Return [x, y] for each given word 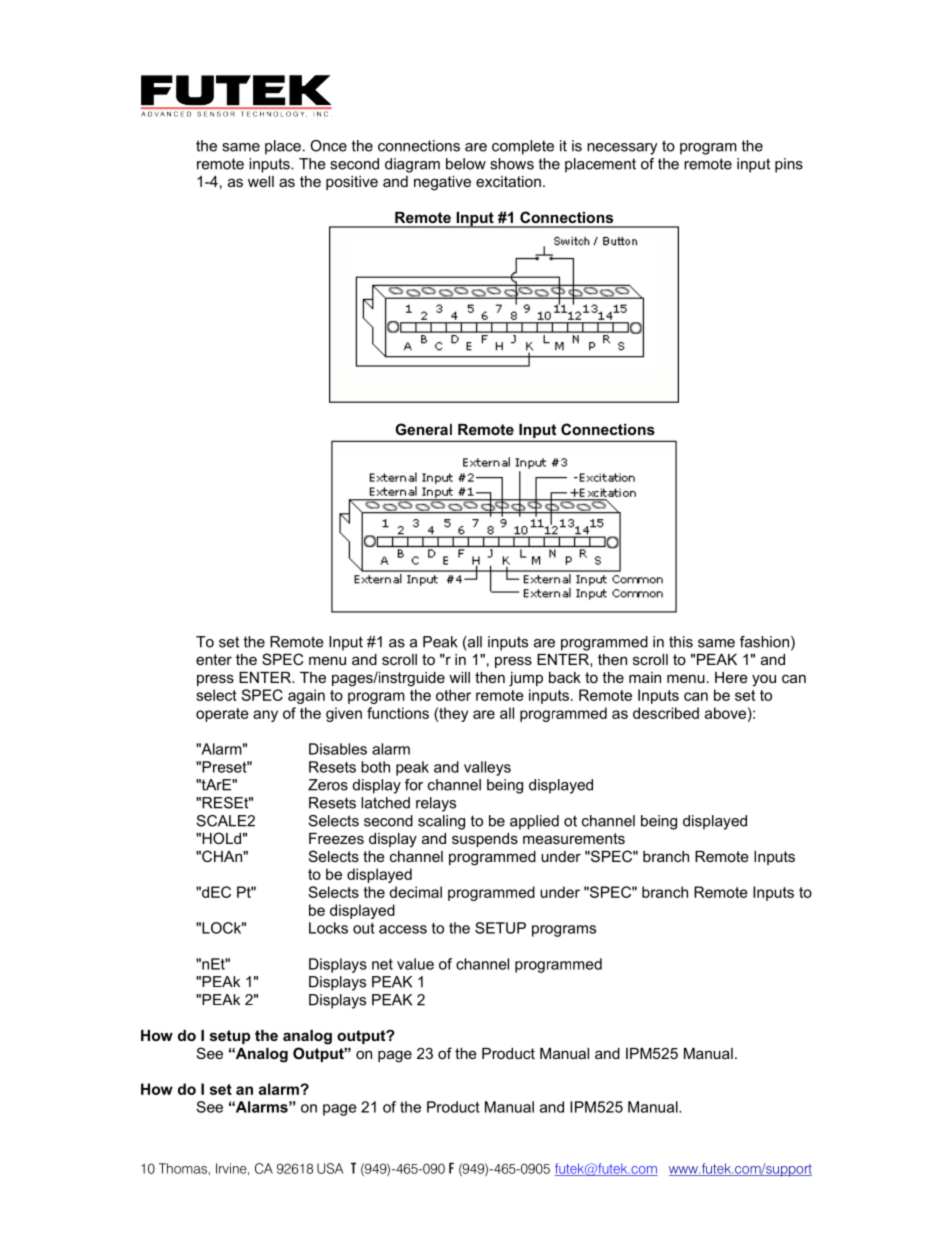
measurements [574, 838]
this [681, 642]
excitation [508, 181]
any [265, 716]
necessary [622, 149]
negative [442, 183]
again [306, 696]
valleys [487, 768]
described [666, 713]
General [423, 429]
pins [789, 165]
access [403, 929]
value [415, 964]
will [459, 677]
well [261, 181]
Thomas [183, 1168]
